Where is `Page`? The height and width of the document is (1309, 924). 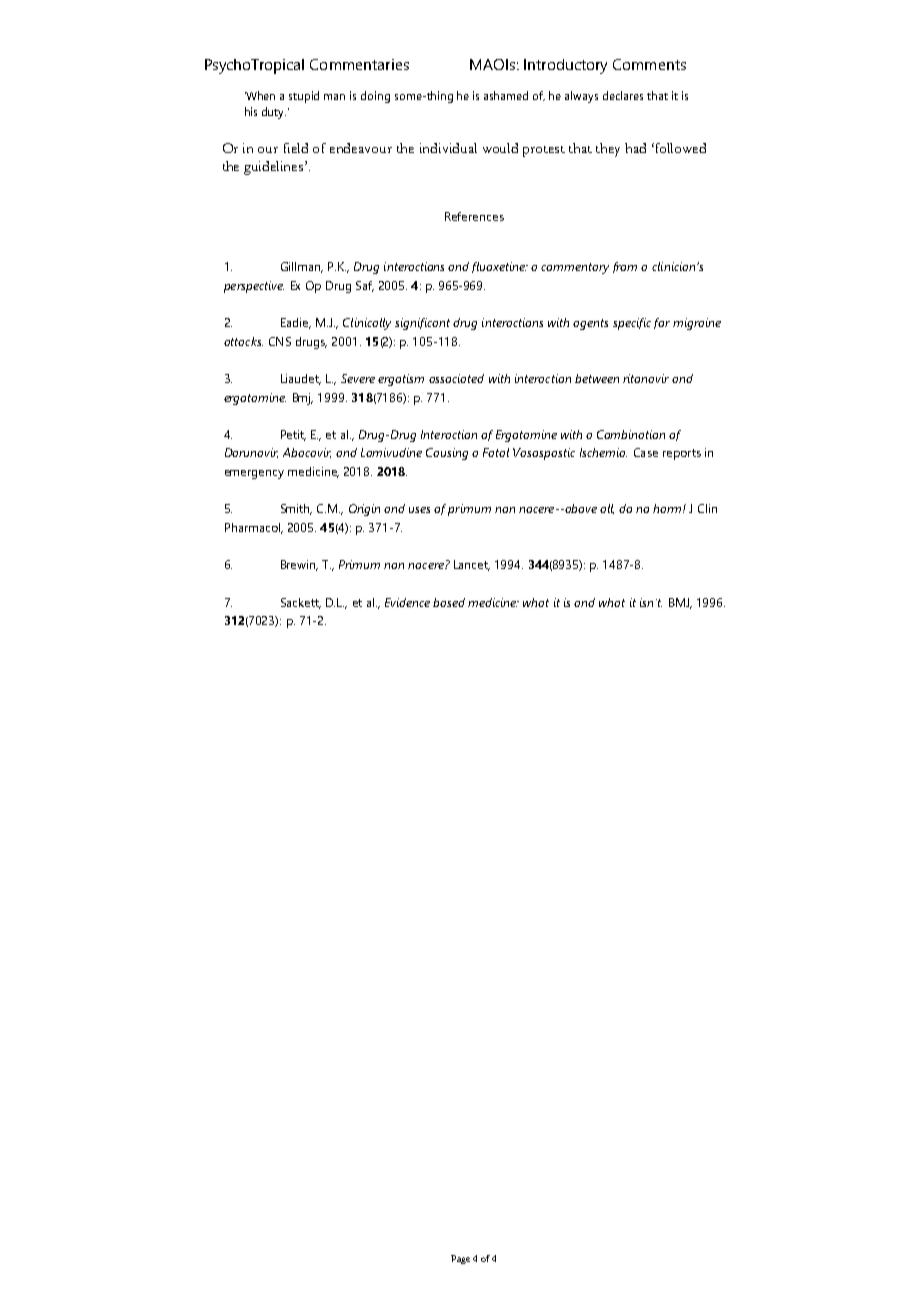
Page is located at coordinates (460, 1259).
